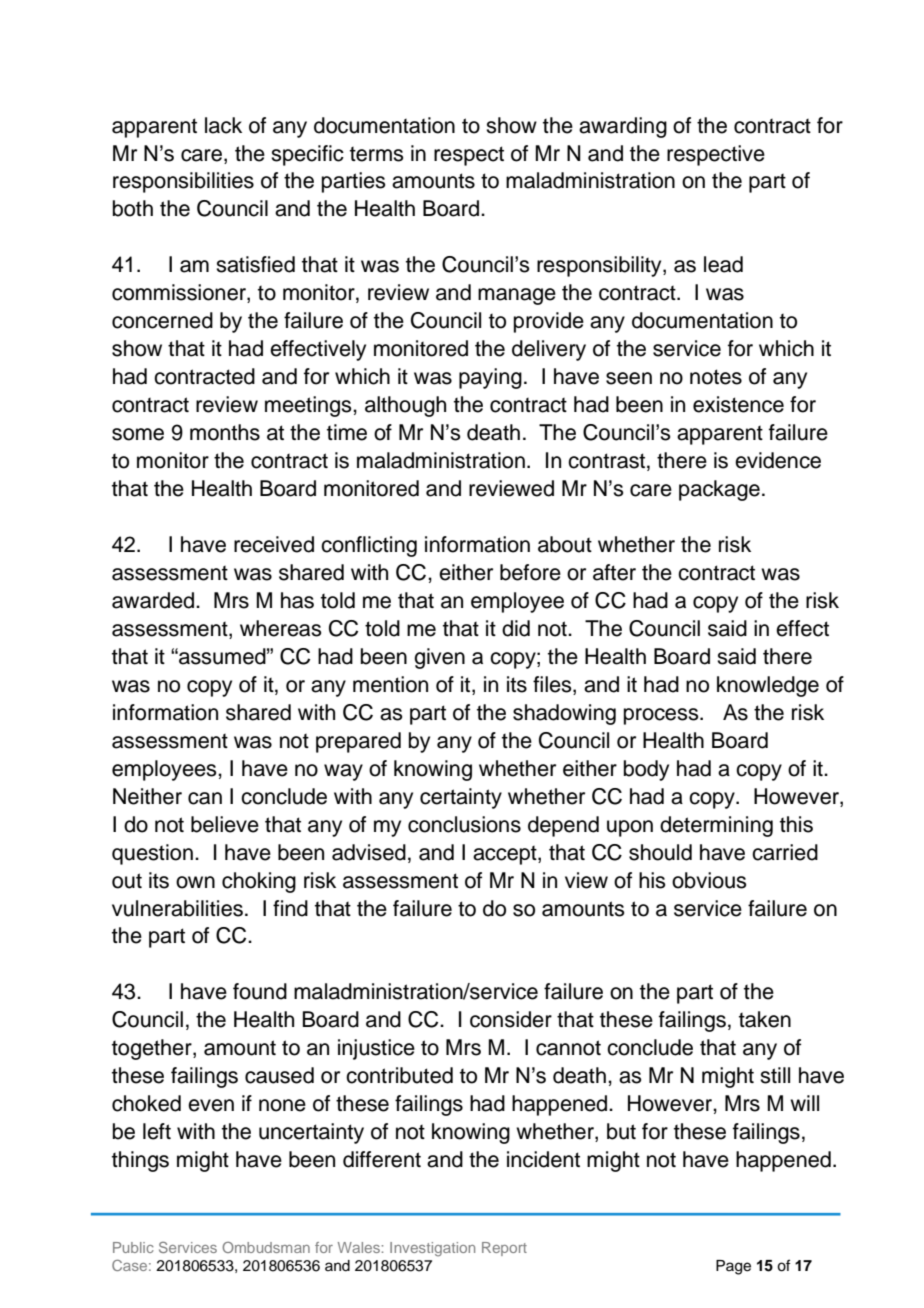  What do you see at coordinates (623, 127) in the image?
I see `awarding` at bounding box center [623, 127].
